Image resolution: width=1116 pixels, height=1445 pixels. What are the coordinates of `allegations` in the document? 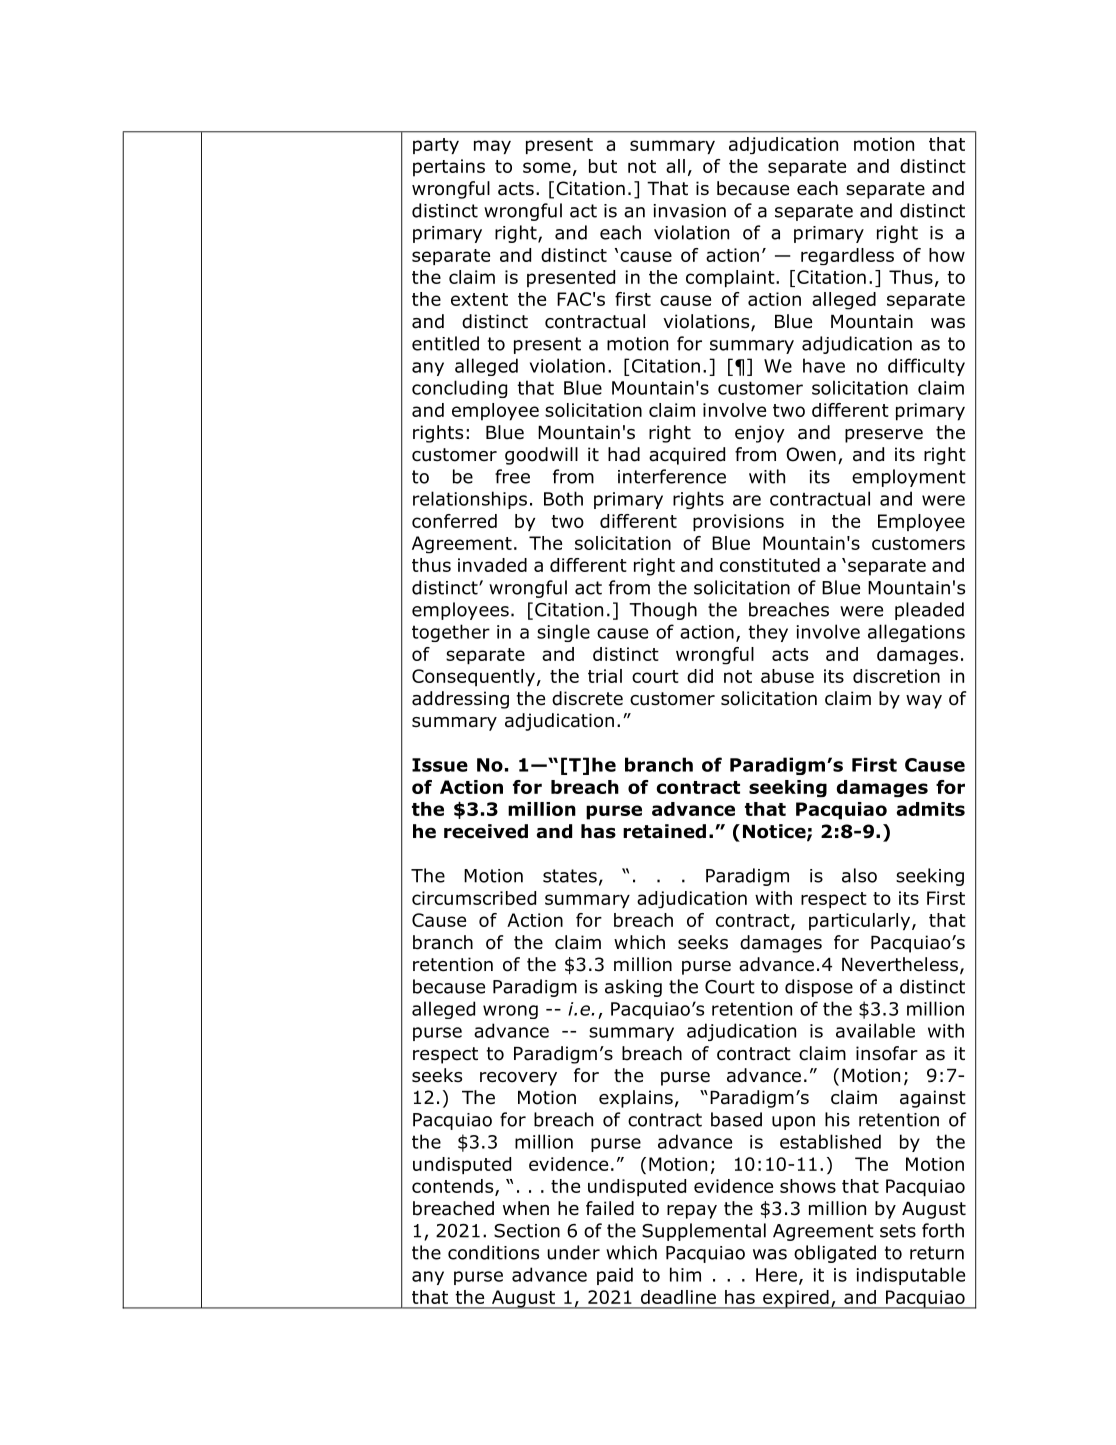 It's located at (916, 633).
